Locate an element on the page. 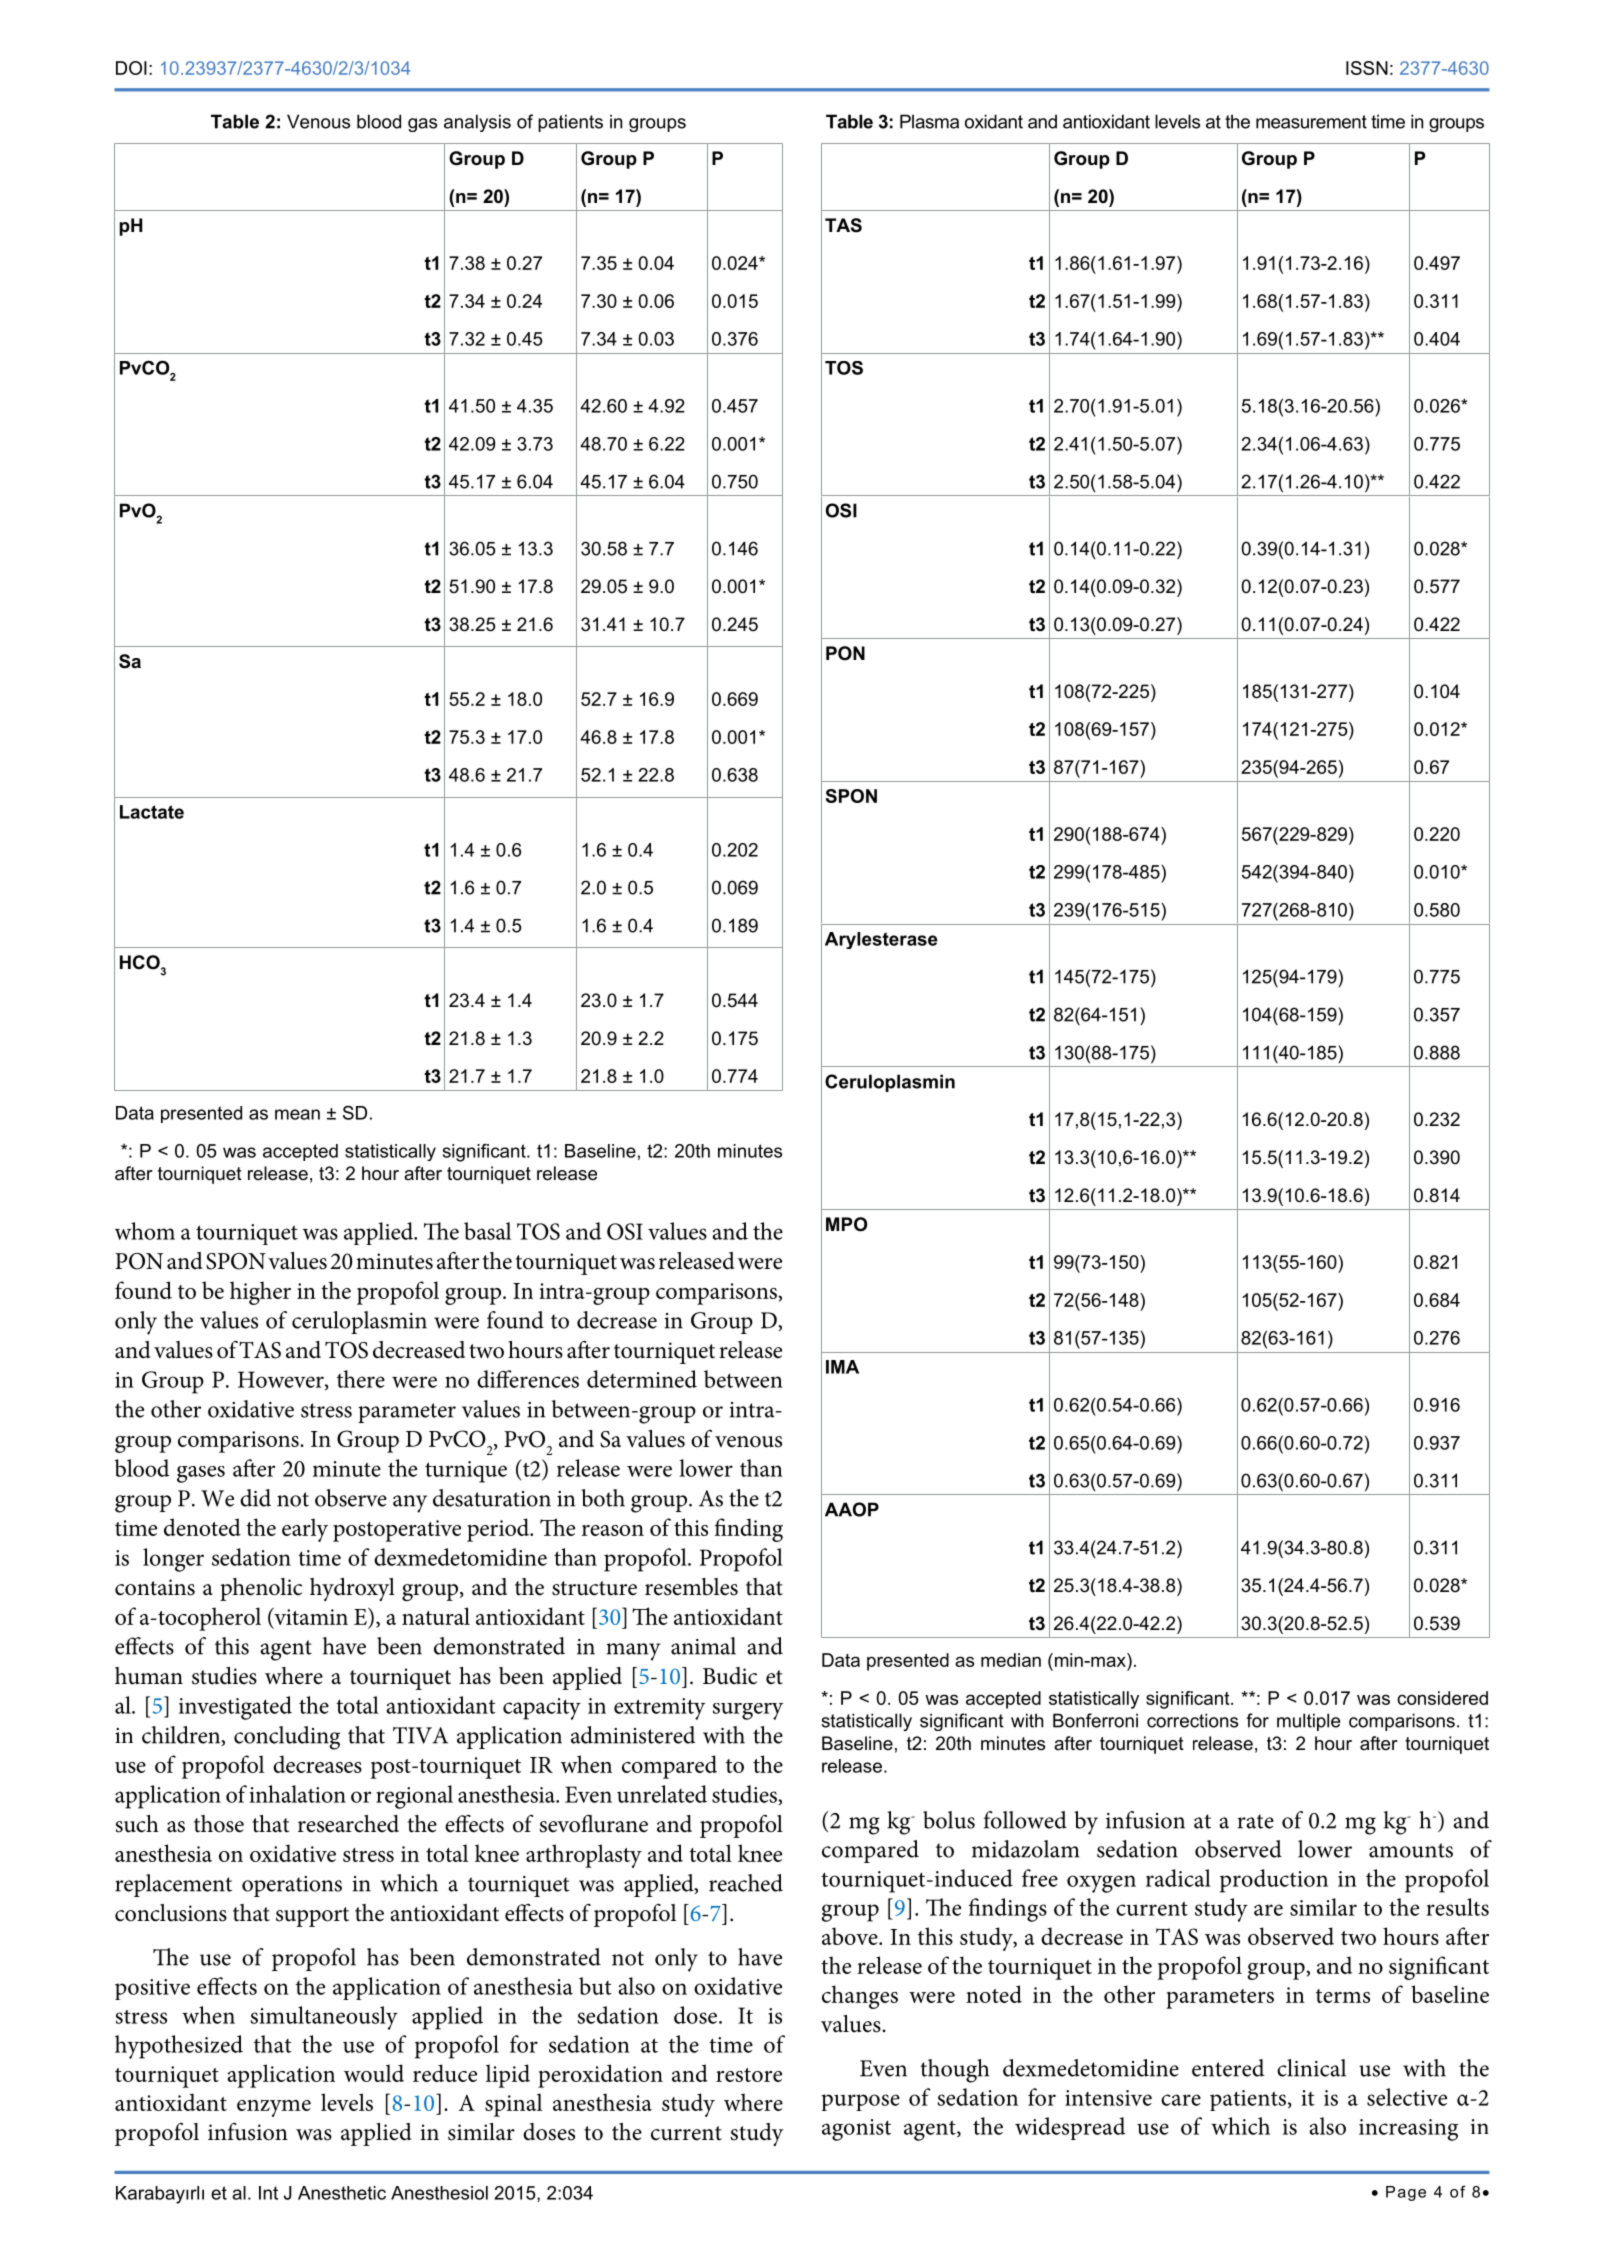  MPO is located at coordinates (846, 1224).
